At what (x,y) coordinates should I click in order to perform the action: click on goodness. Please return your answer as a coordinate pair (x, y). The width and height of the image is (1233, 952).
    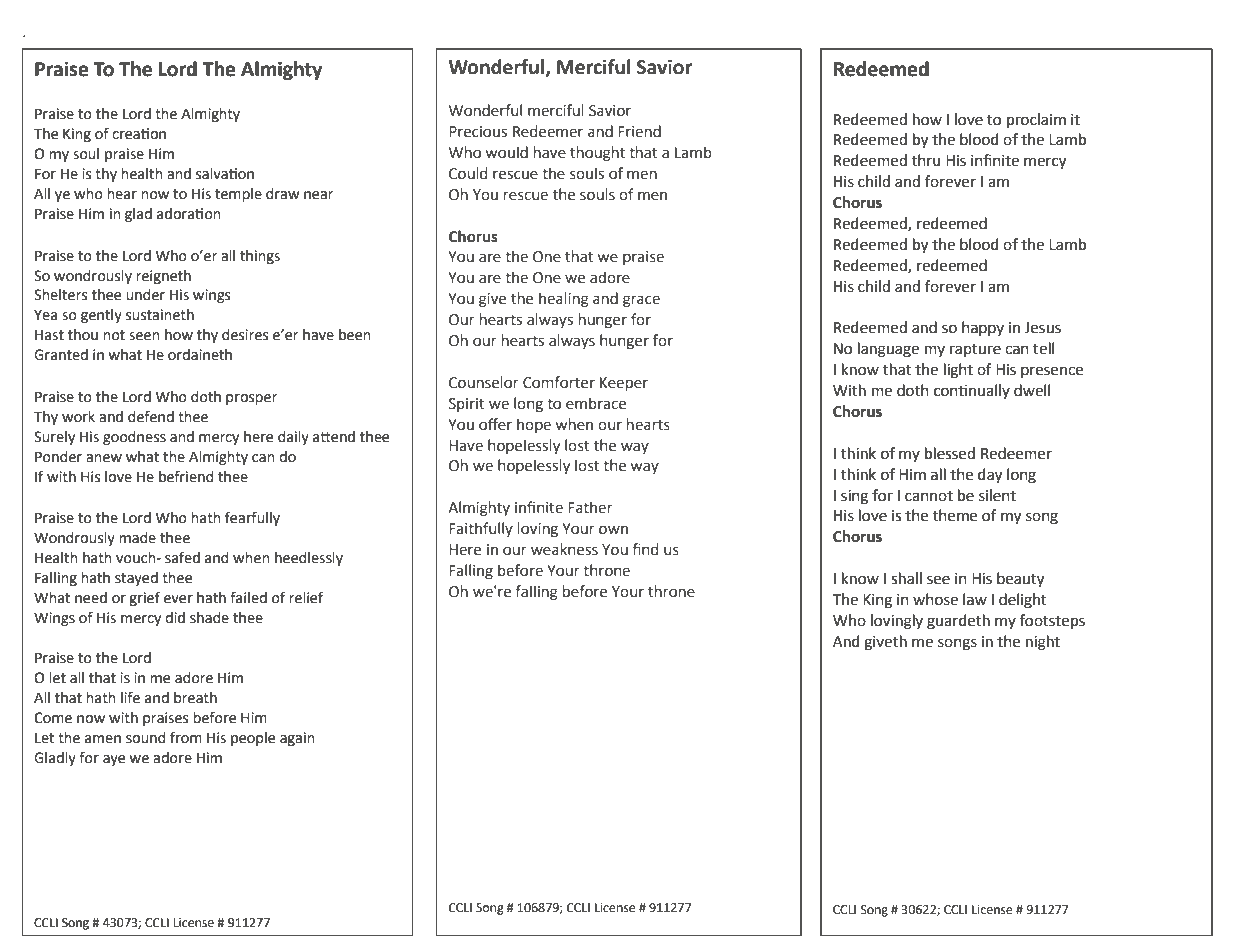
    Looking at the image, I should click on (134, 438).
